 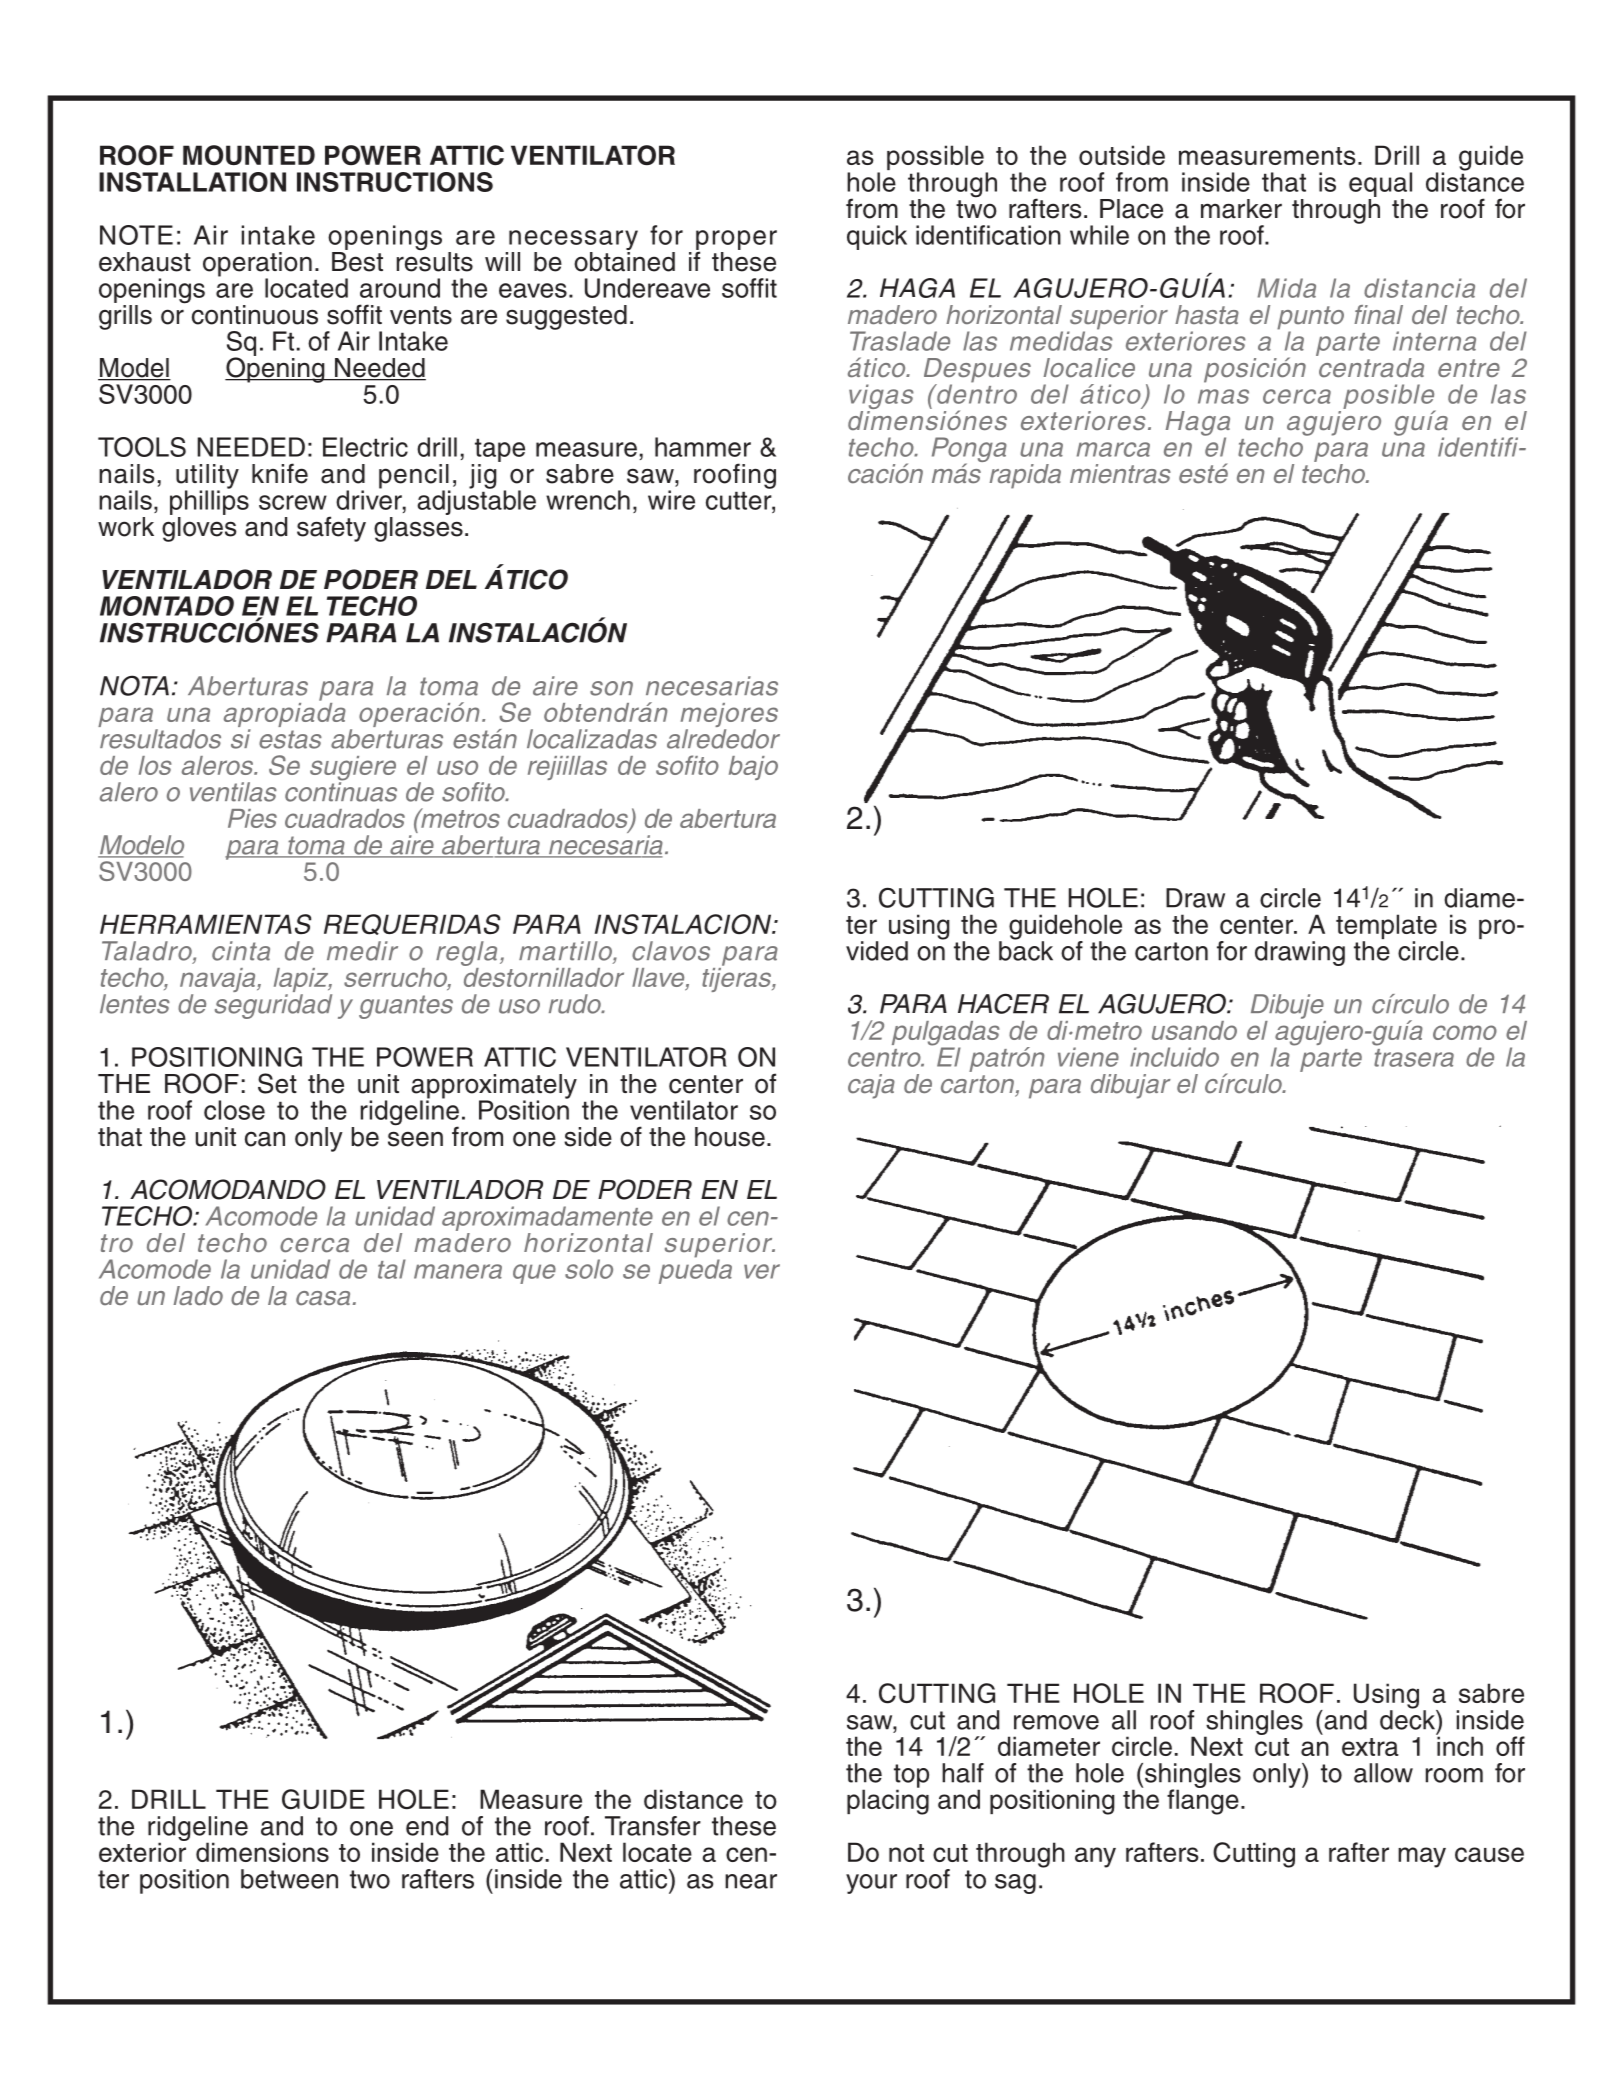 I want to click on viene, so click(x=1088, y=1057).
